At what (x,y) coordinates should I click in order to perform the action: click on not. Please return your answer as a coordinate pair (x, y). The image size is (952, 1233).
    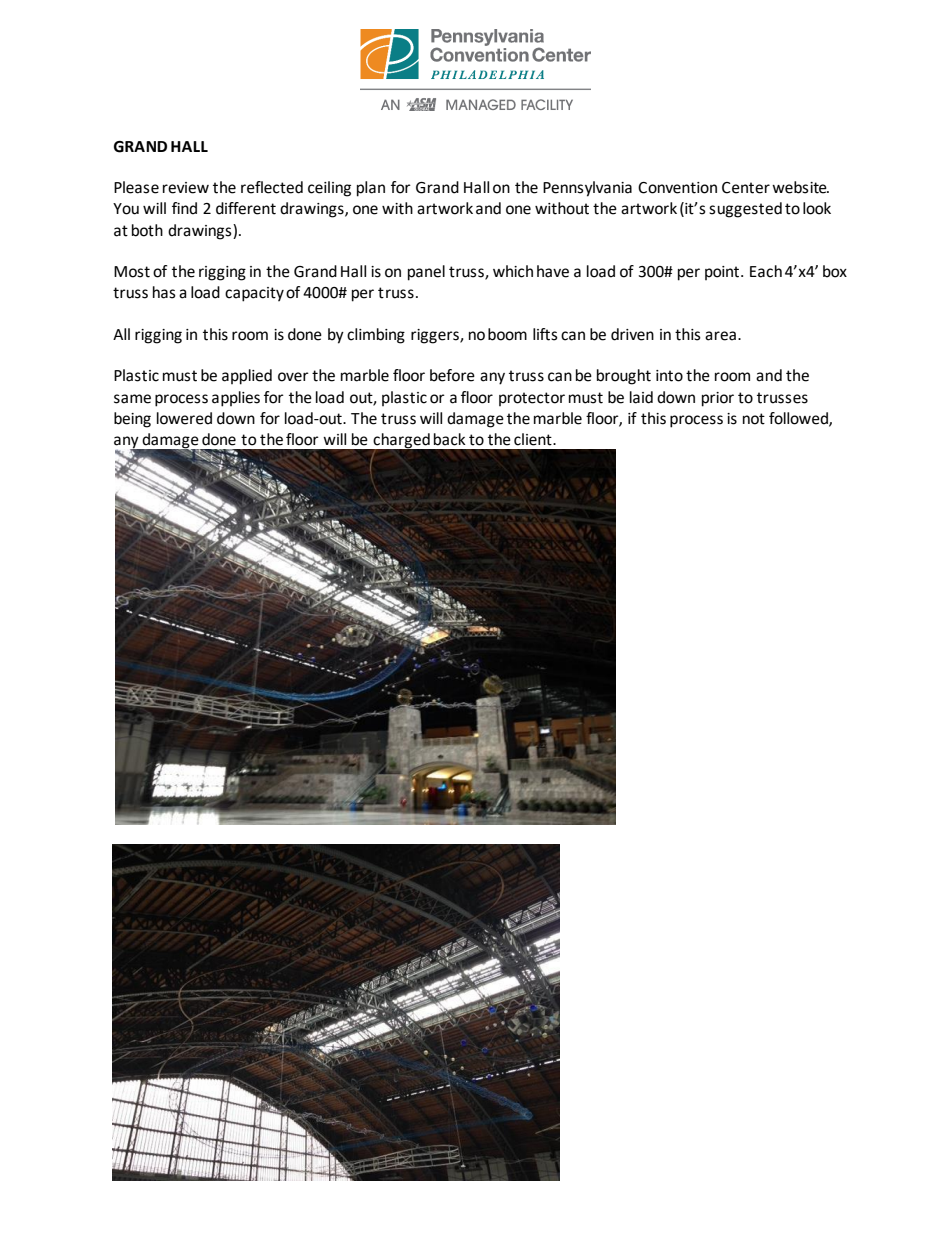
    Looking at the image, I should click on (754, 419).
